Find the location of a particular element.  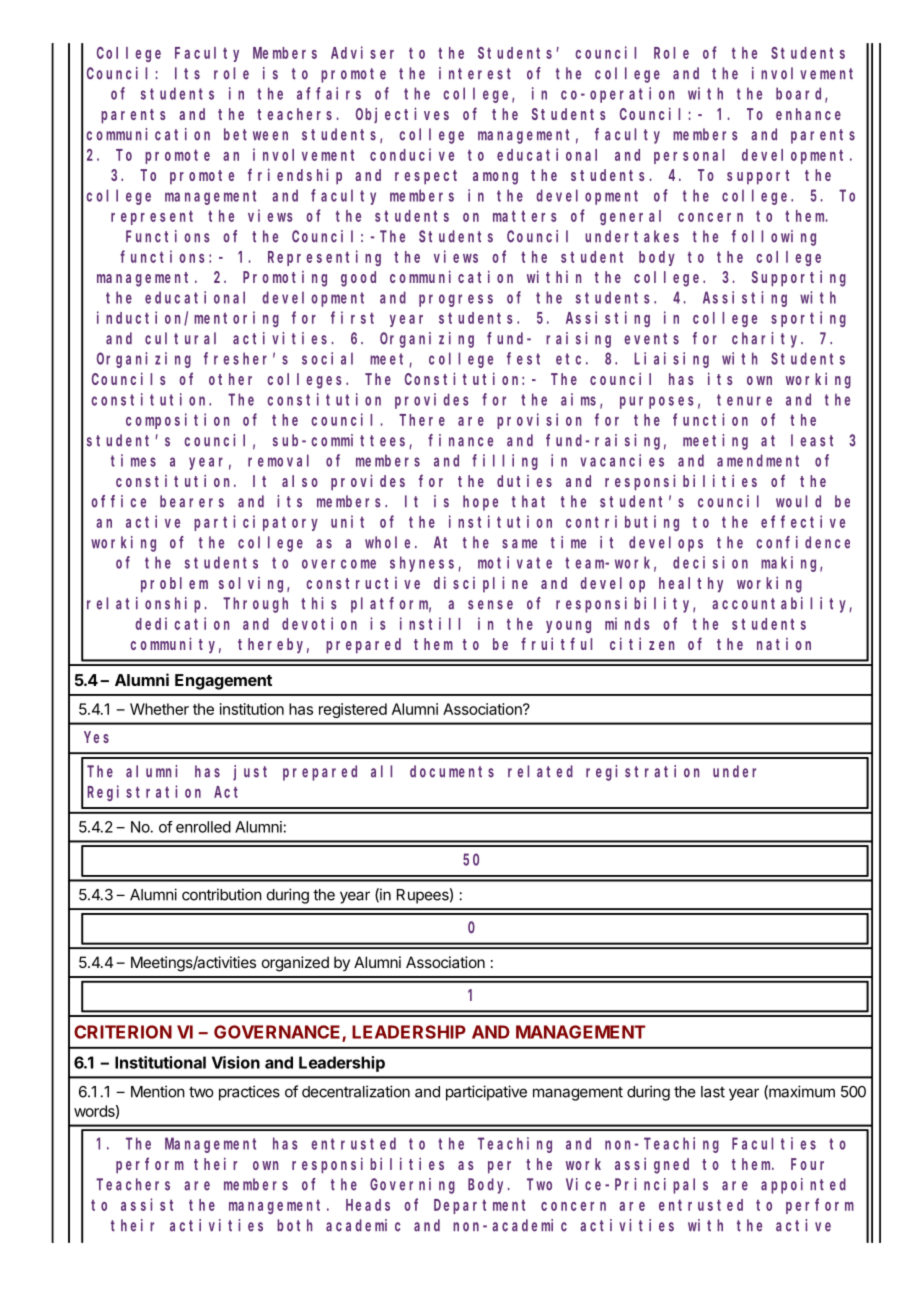

Mention is located at coordinates (158, 1091).
